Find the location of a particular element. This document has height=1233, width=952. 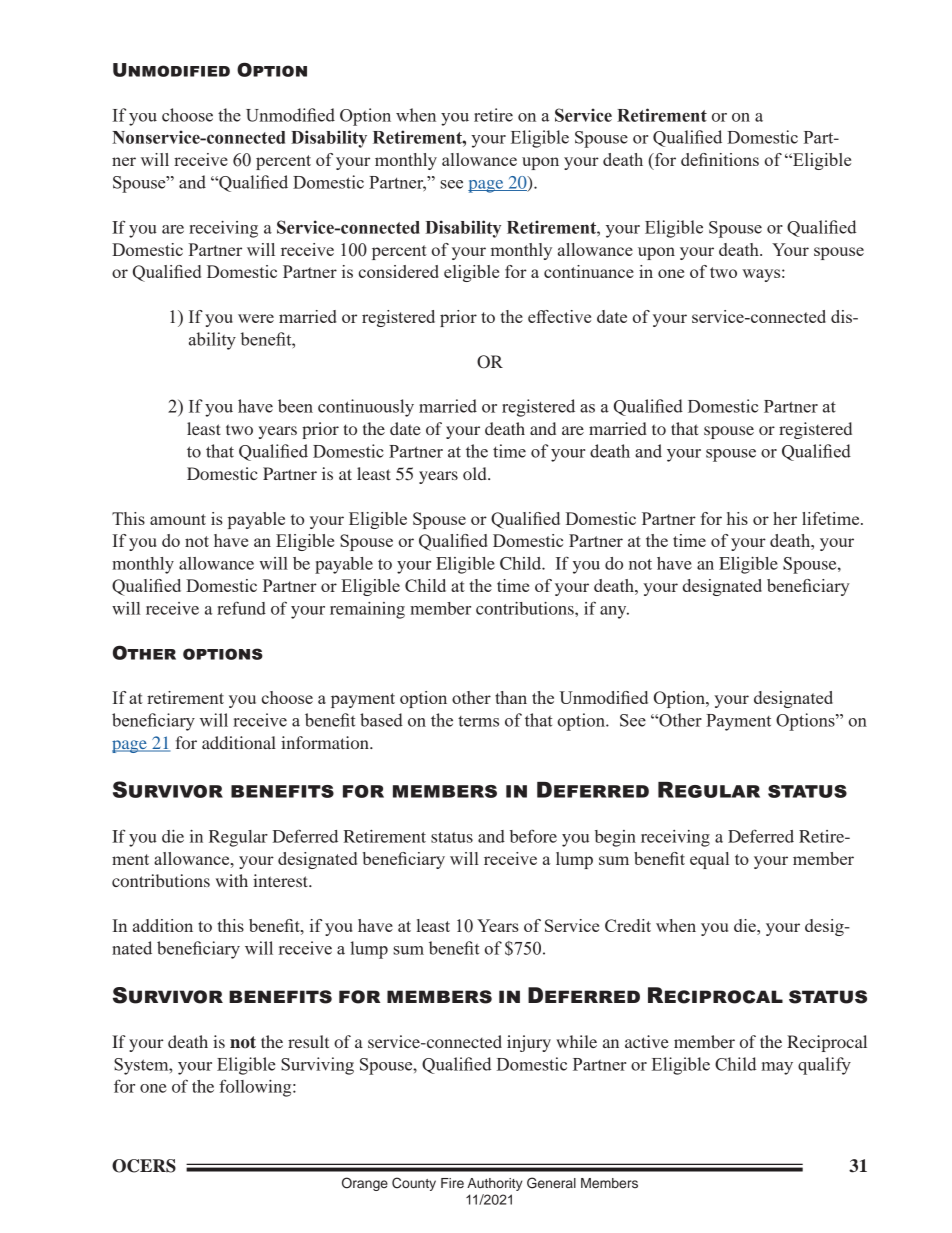

considered is located at coordinates (399, 271).
